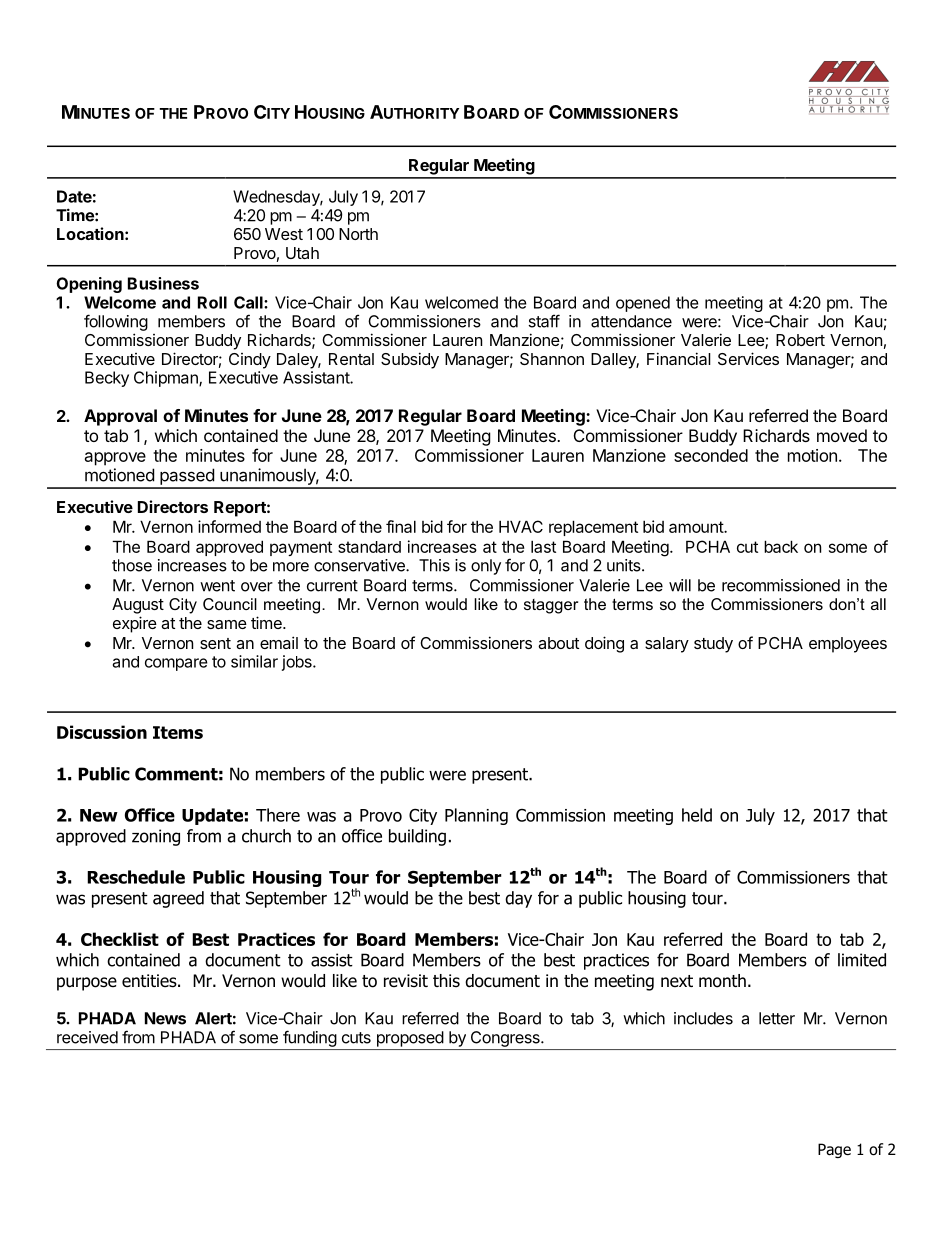 The height and width of the screenshot is (1233, 952). Describe the element at coordinates (713, 645) in the screenshot. I see `study` at that location.
